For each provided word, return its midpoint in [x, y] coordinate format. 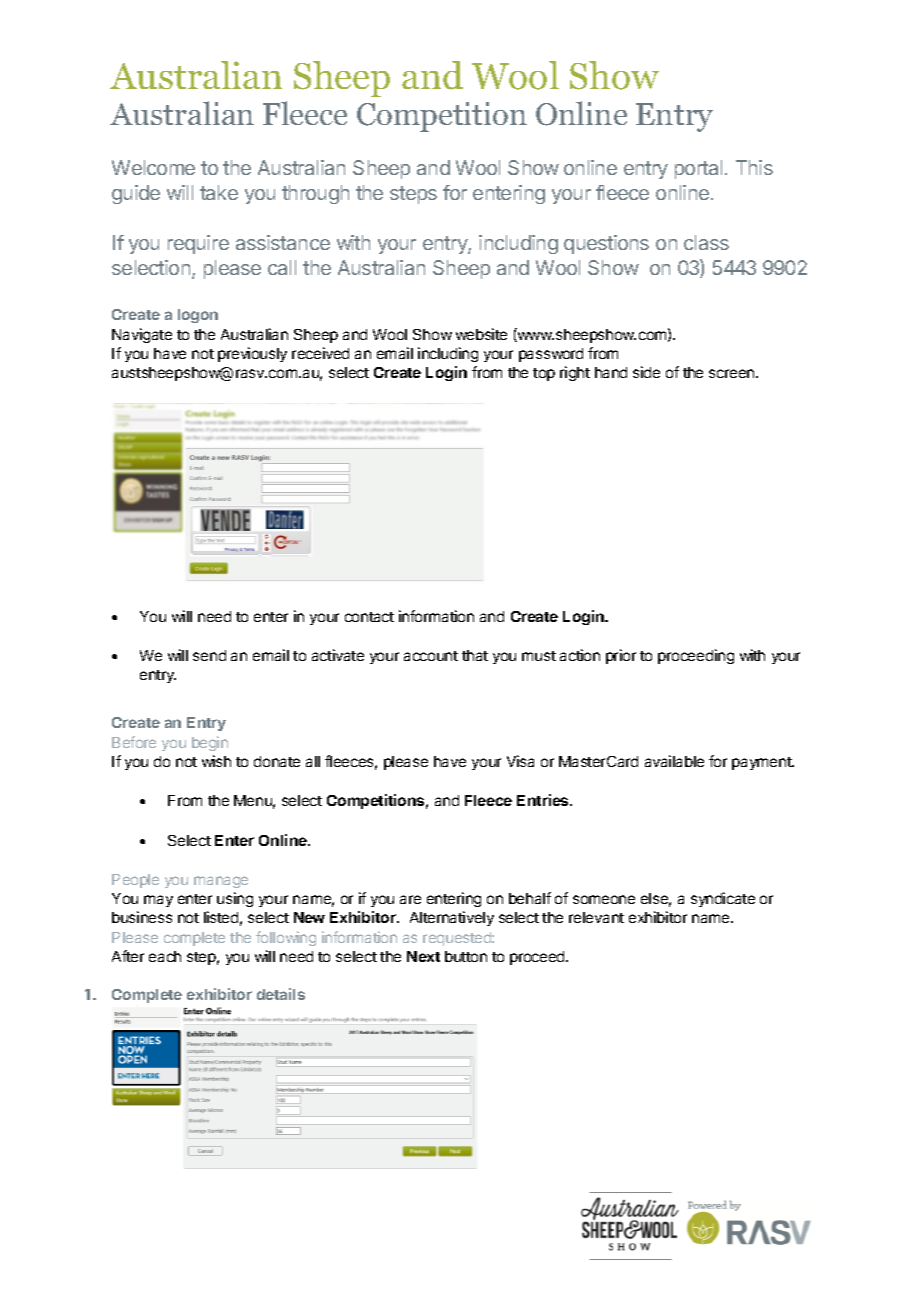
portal [698, 169]
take [219, 192]
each [165, 956]
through [315, 194]
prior [621, 656]
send [209, 655]
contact [369, 617]
